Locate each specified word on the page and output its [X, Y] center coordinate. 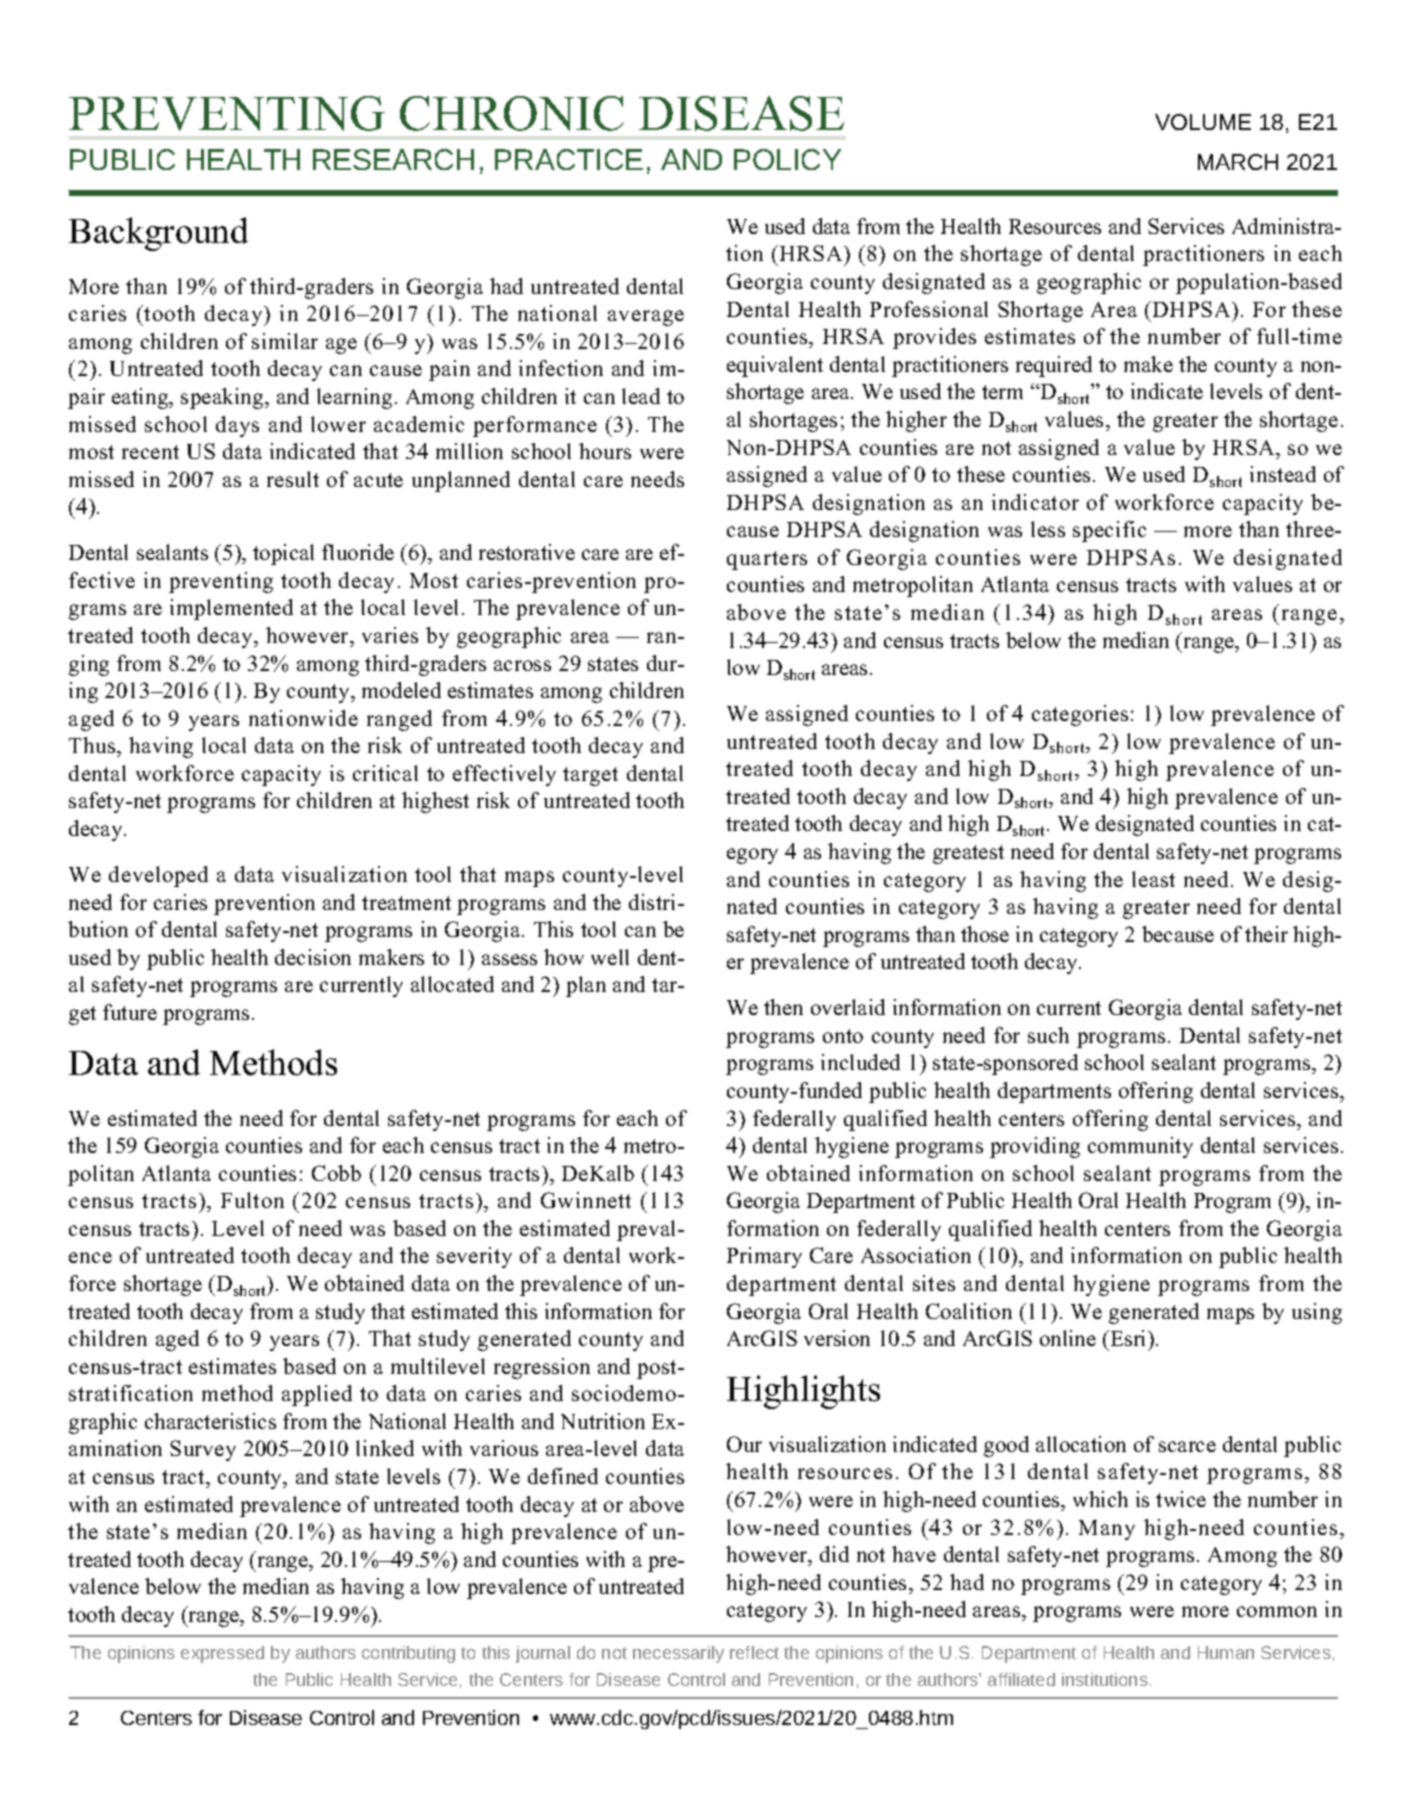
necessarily [678, 1654]
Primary [764, 1257]
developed [158, 876]
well [610, 957]
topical [283, 554]
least [1153, 879]
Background [158, 234]
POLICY [787, 159]
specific [1109, 531]
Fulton [252, 1200]
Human [1226, 1652]
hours [605, 451]
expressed [222, 1654]
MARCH [1238, 162]
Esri [1128, 1338]
